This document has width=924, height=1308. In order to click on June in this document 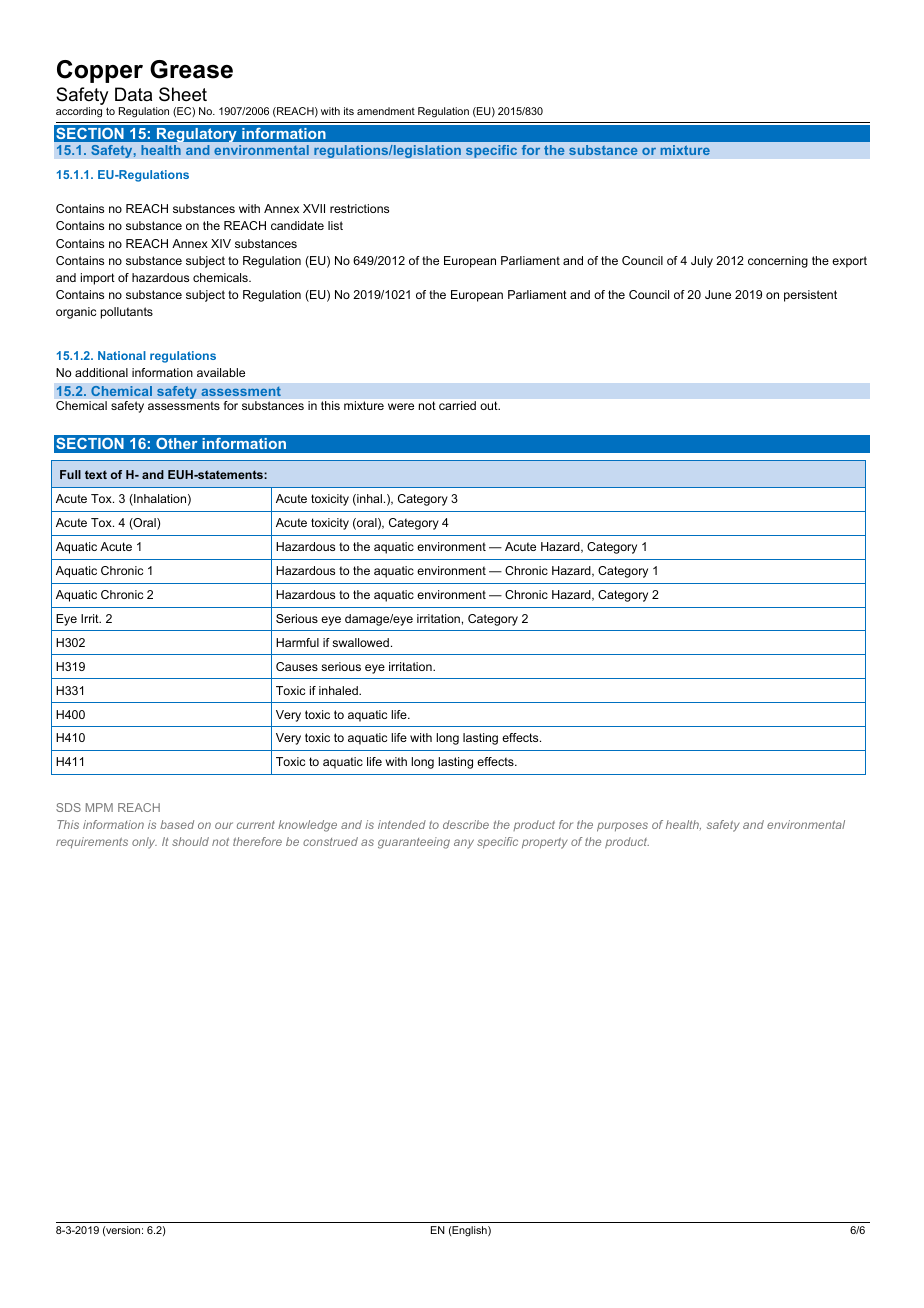, I will do `click(718, 294)`.
